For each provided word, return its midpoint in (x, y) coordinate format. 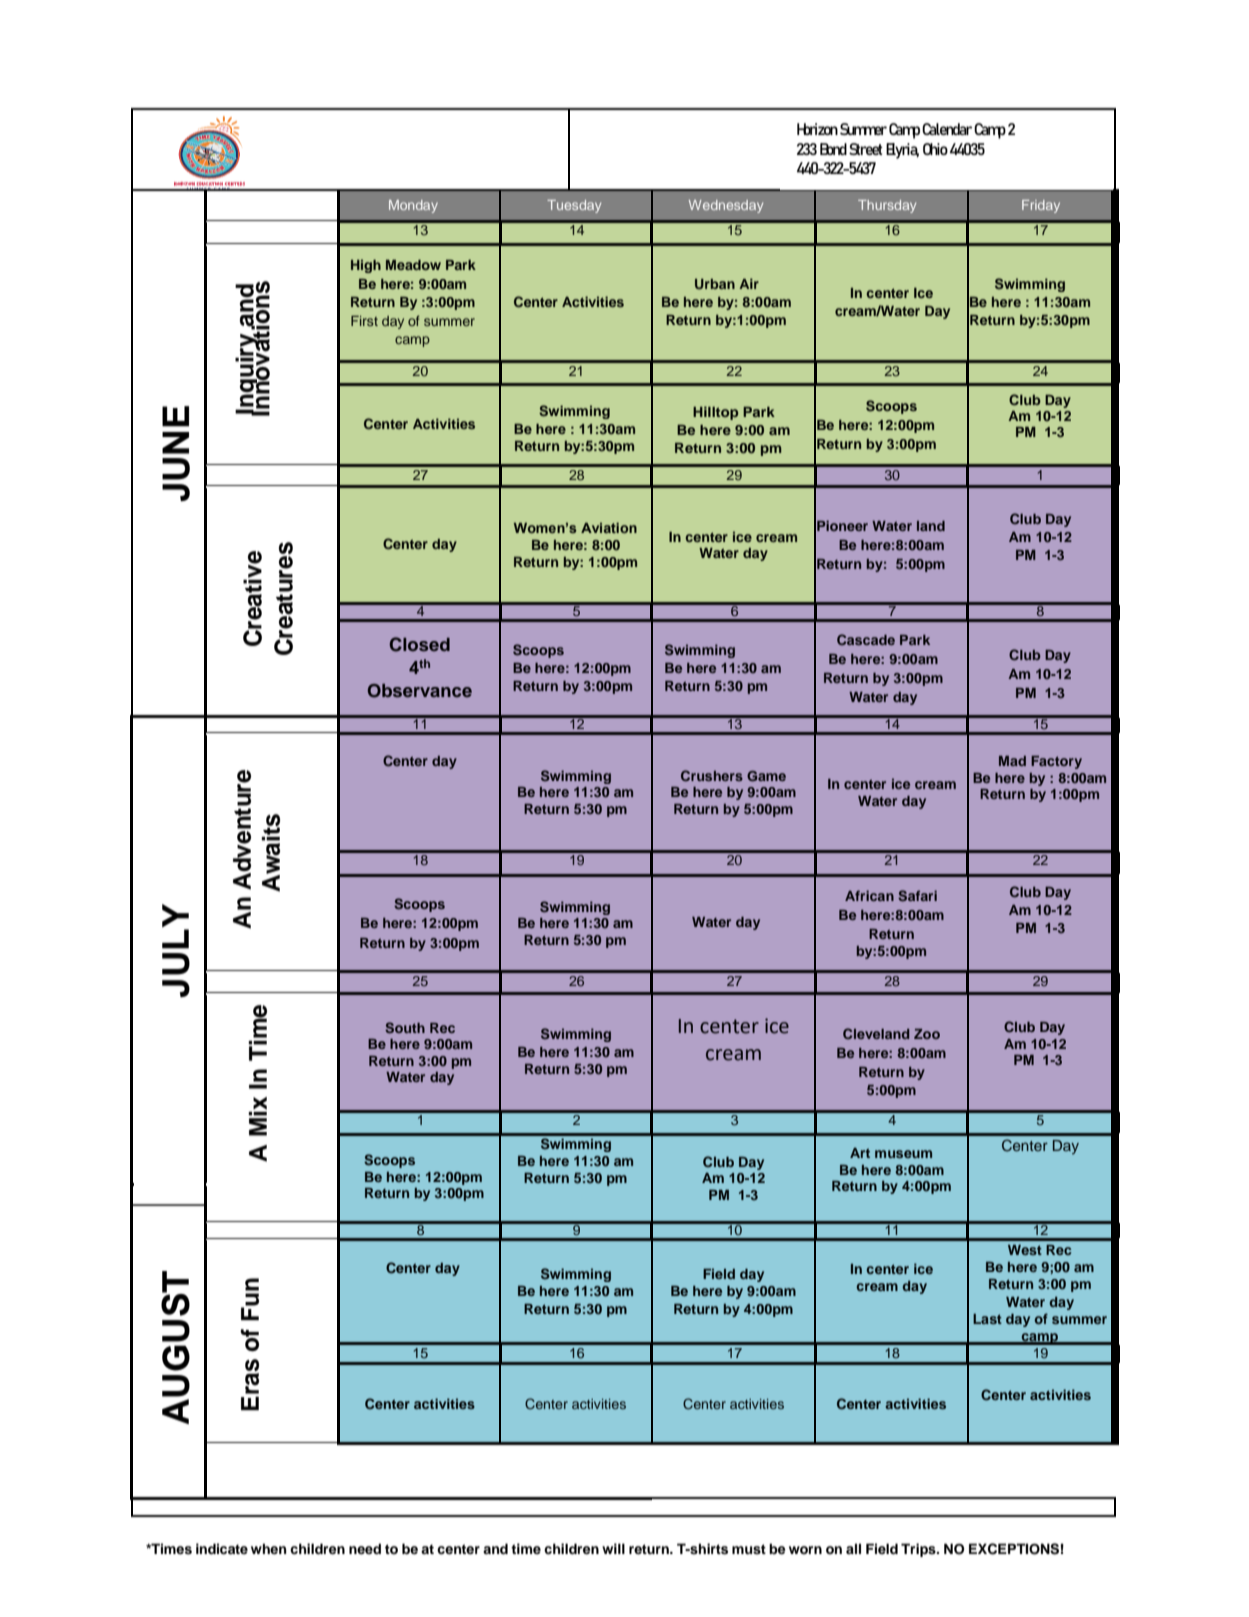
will (613, 1548)
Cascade (866, 639)
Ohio (935, 149)
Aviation (609, 528)
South (405, 1028)
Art (860, 1153)
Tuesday (574, 206)
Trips (919, 1550)
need (365, 1548)
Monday (413, 206)
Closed (420, 644)
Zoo (927, 1034)
